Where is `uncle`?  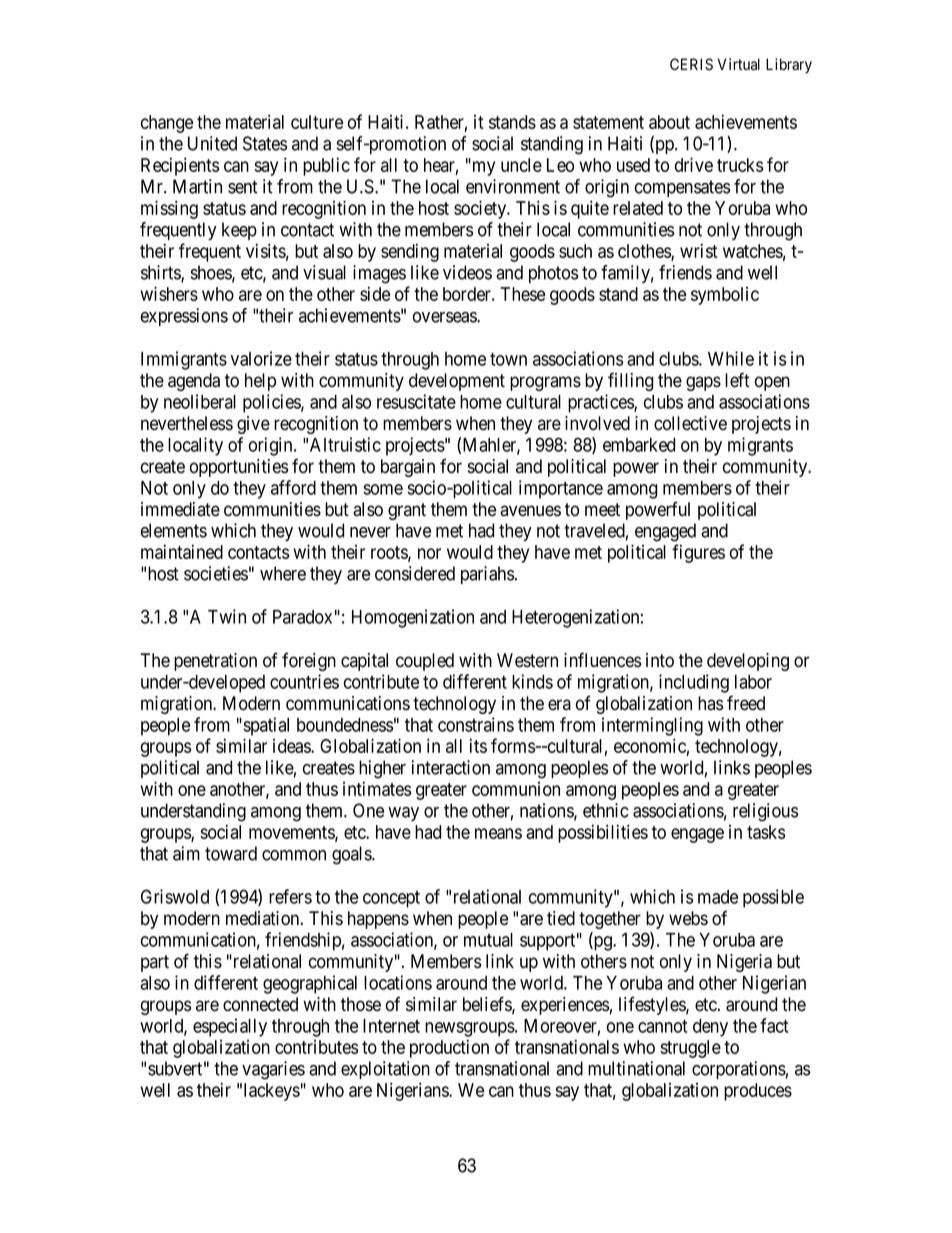 uncle is located at coordinates (521, 165).
